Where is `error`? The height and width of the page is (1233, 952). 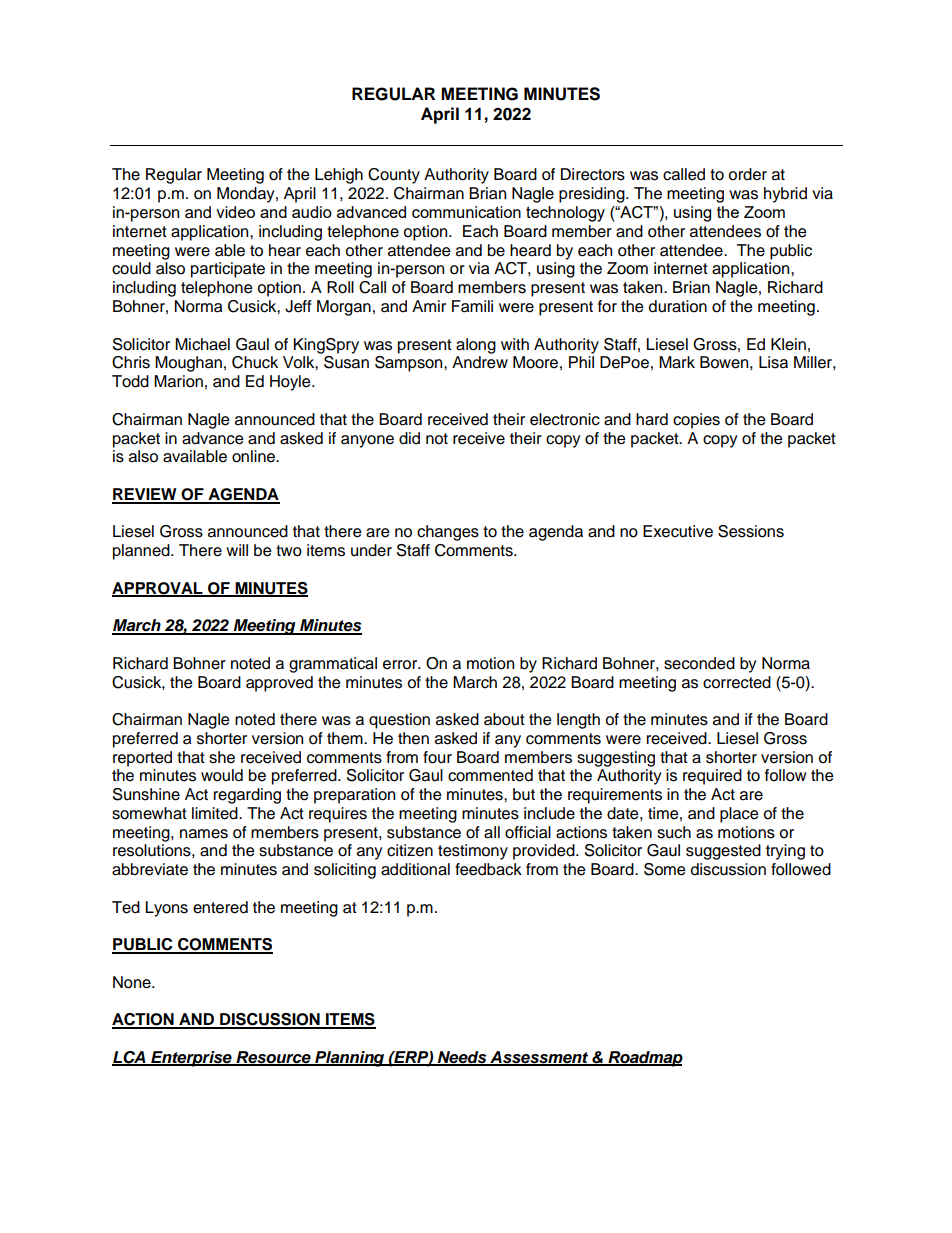
error is located at coordinates (401, 665).
